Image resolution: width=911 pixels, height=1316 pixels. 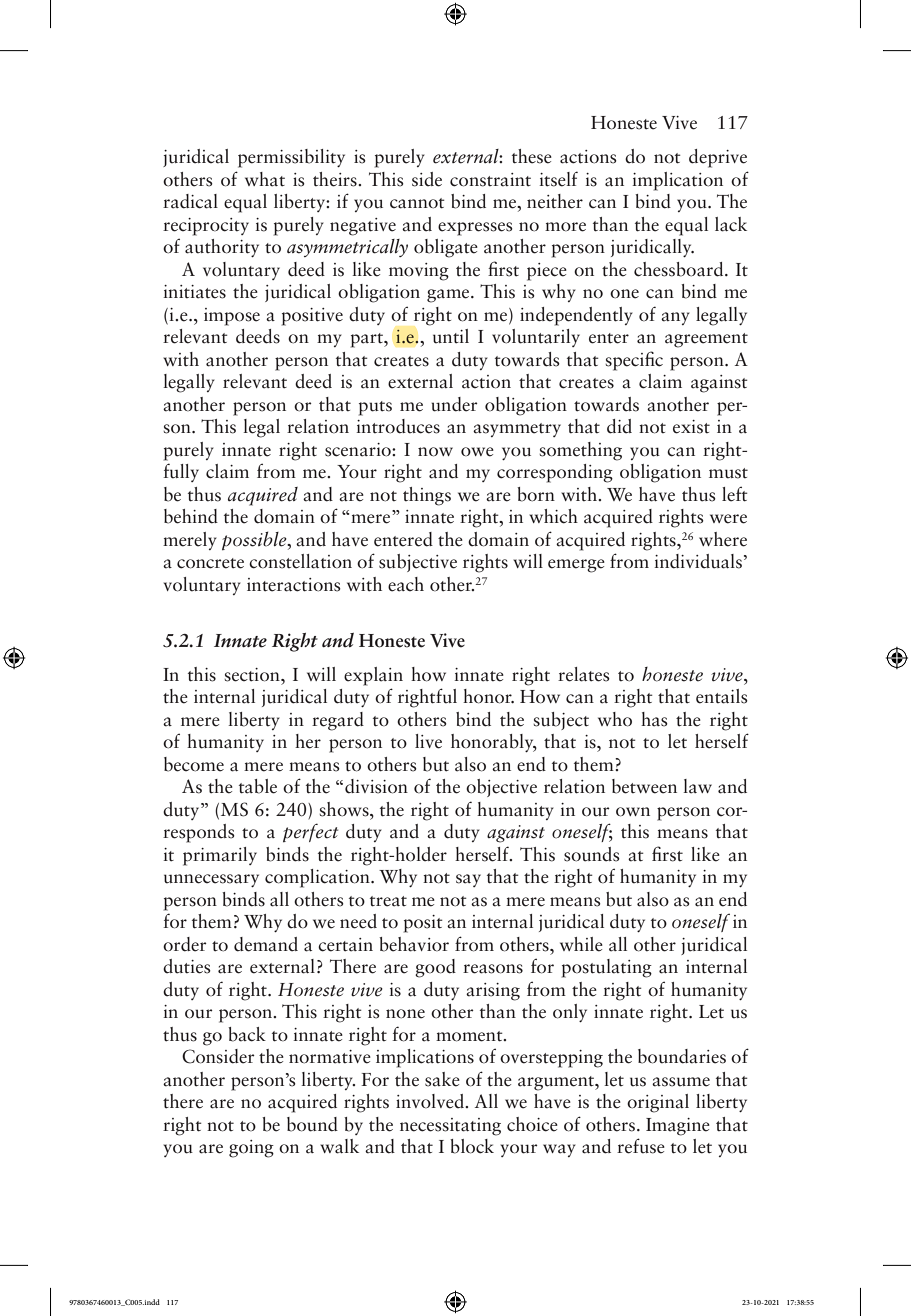 What do you see at coordinates (581, 944) in the screenshot?
I see `while` at bounding box center [581, 944].
